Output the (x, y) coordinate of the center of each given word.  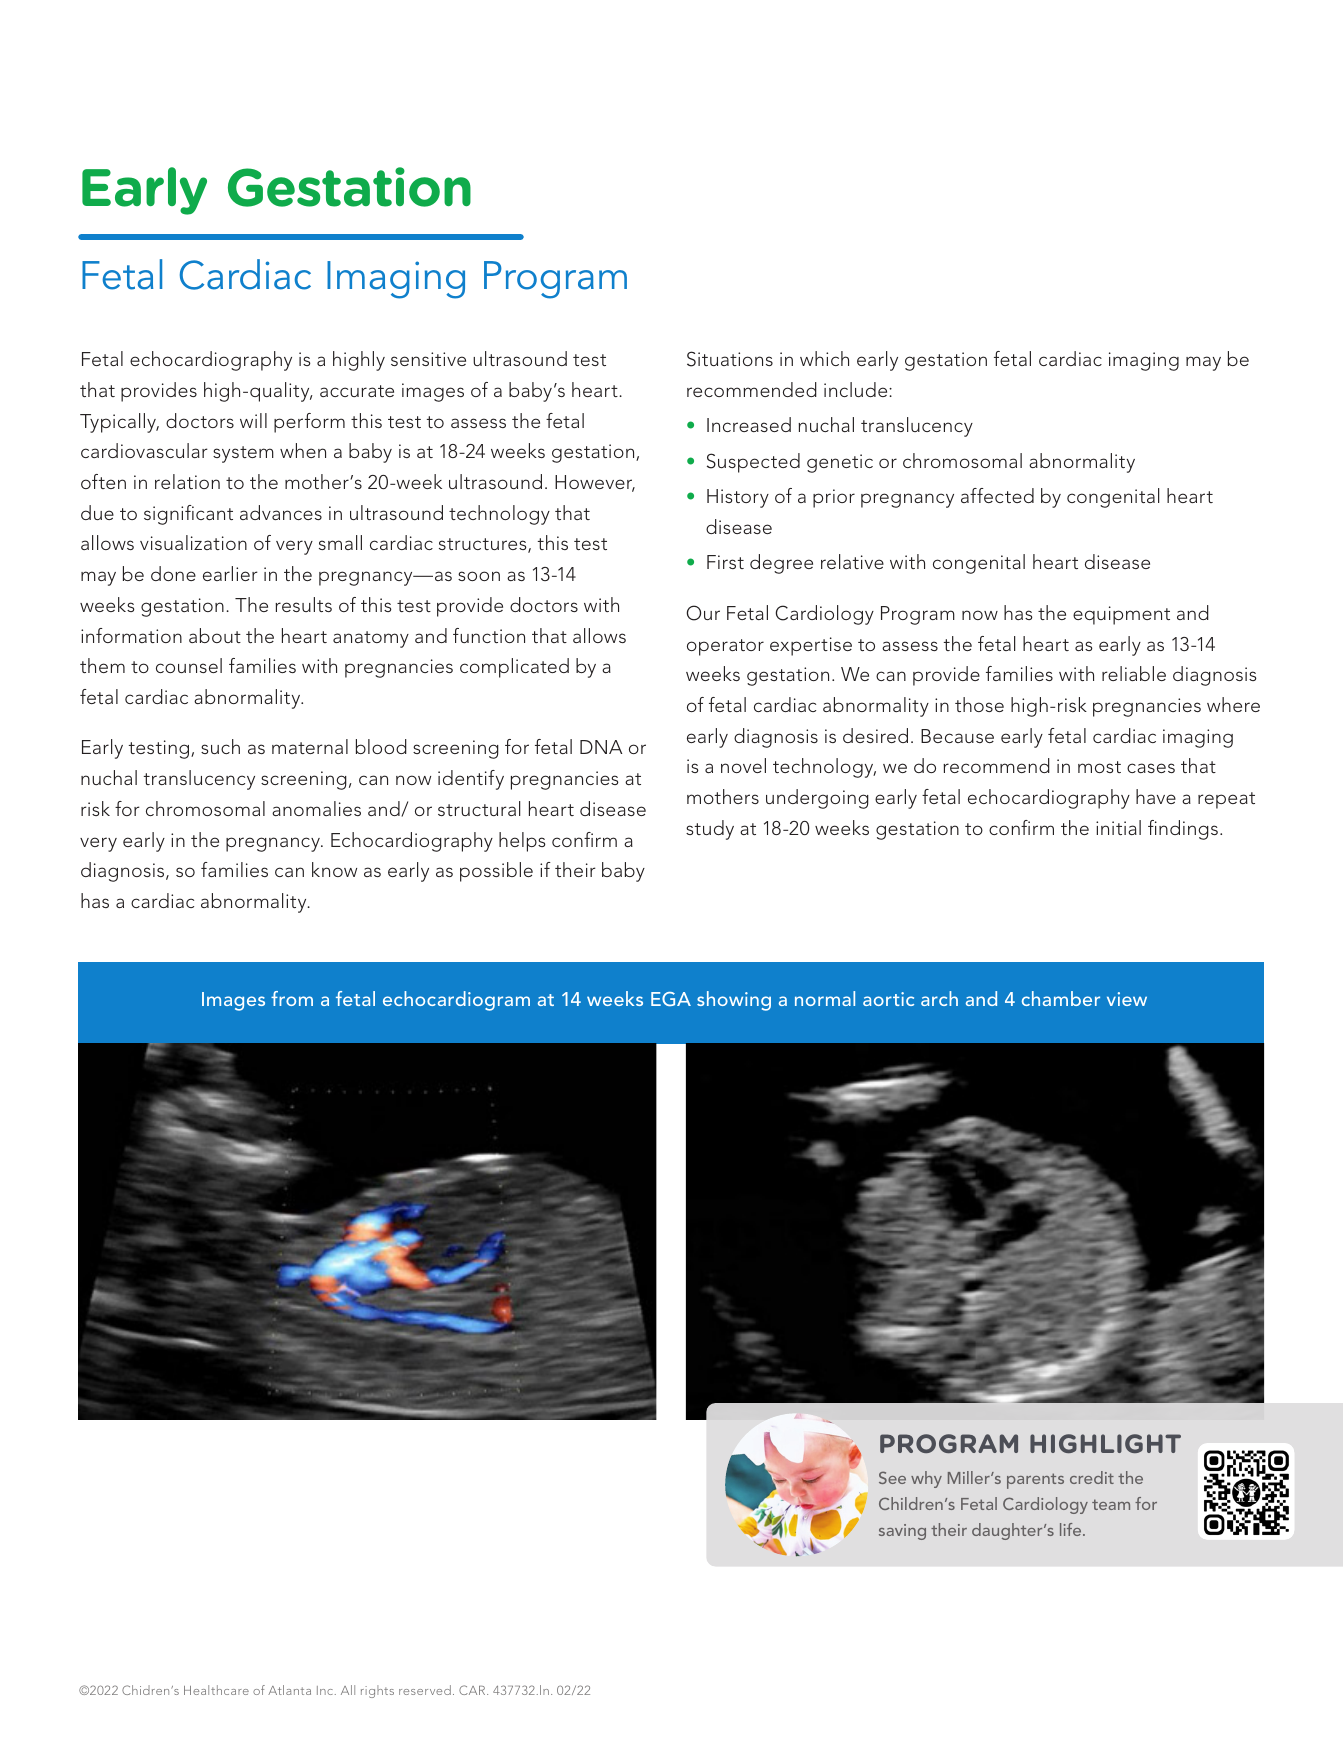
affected (997, 495)
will (253, 420)
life (1072, 1529)
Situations (730, 359)
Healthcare (216, 1690)
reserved (425, 1690)
